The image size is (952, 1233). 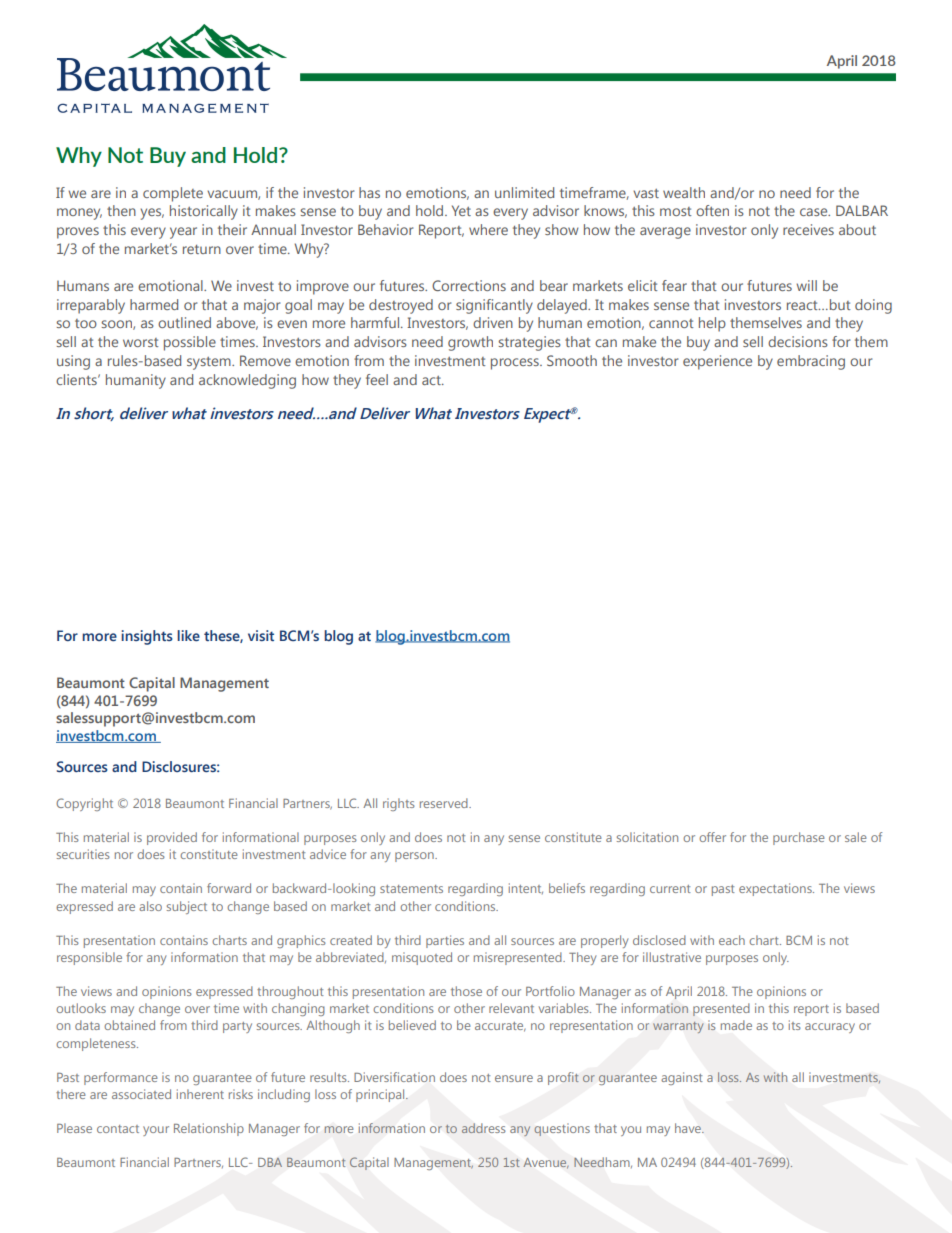 I want to click on also, so click(x=150, y=906).
